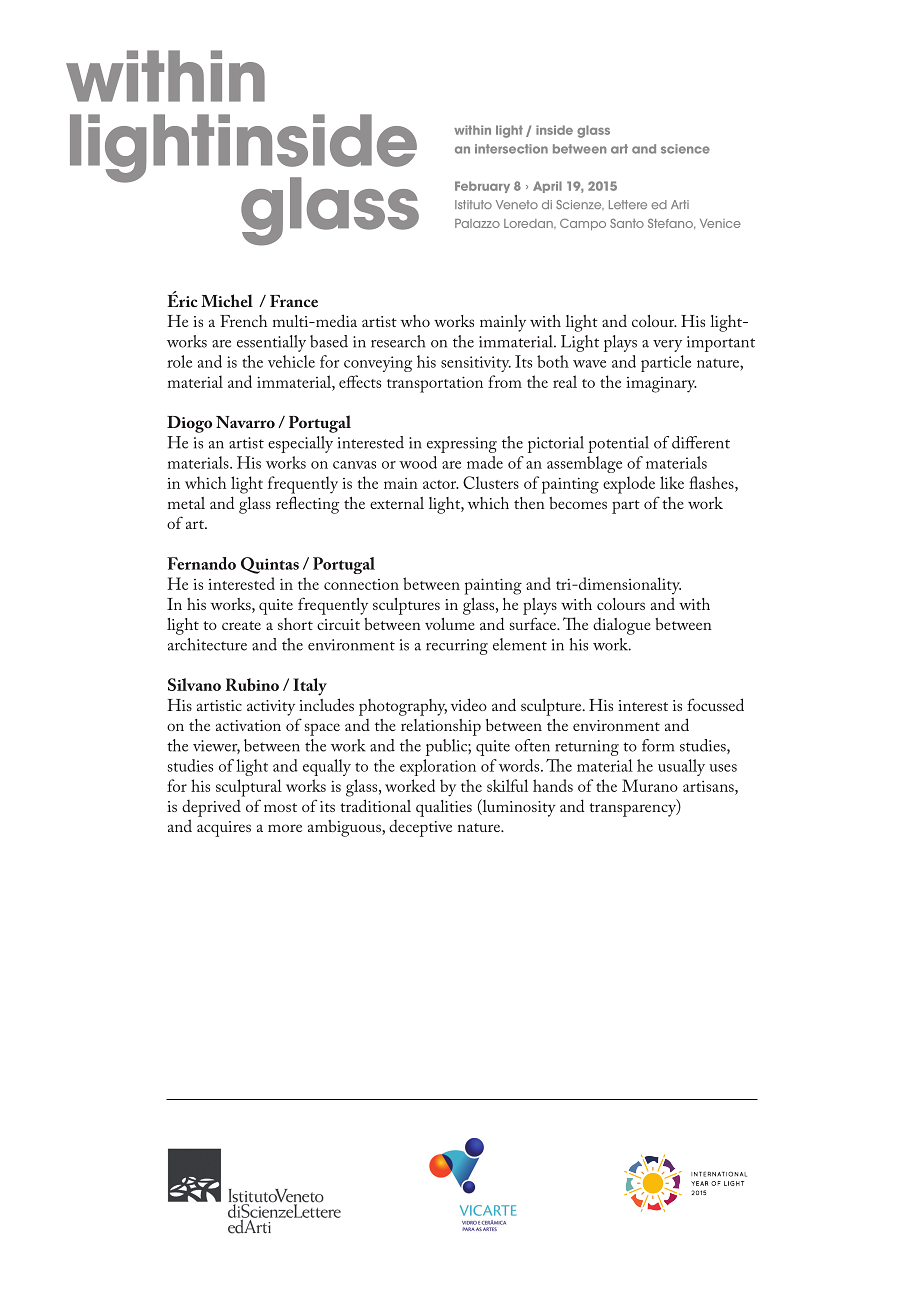 The image size is (924, 1308). Describe the element at coordinates (450, 624) in the screenshot. I see `volume` at that location.
